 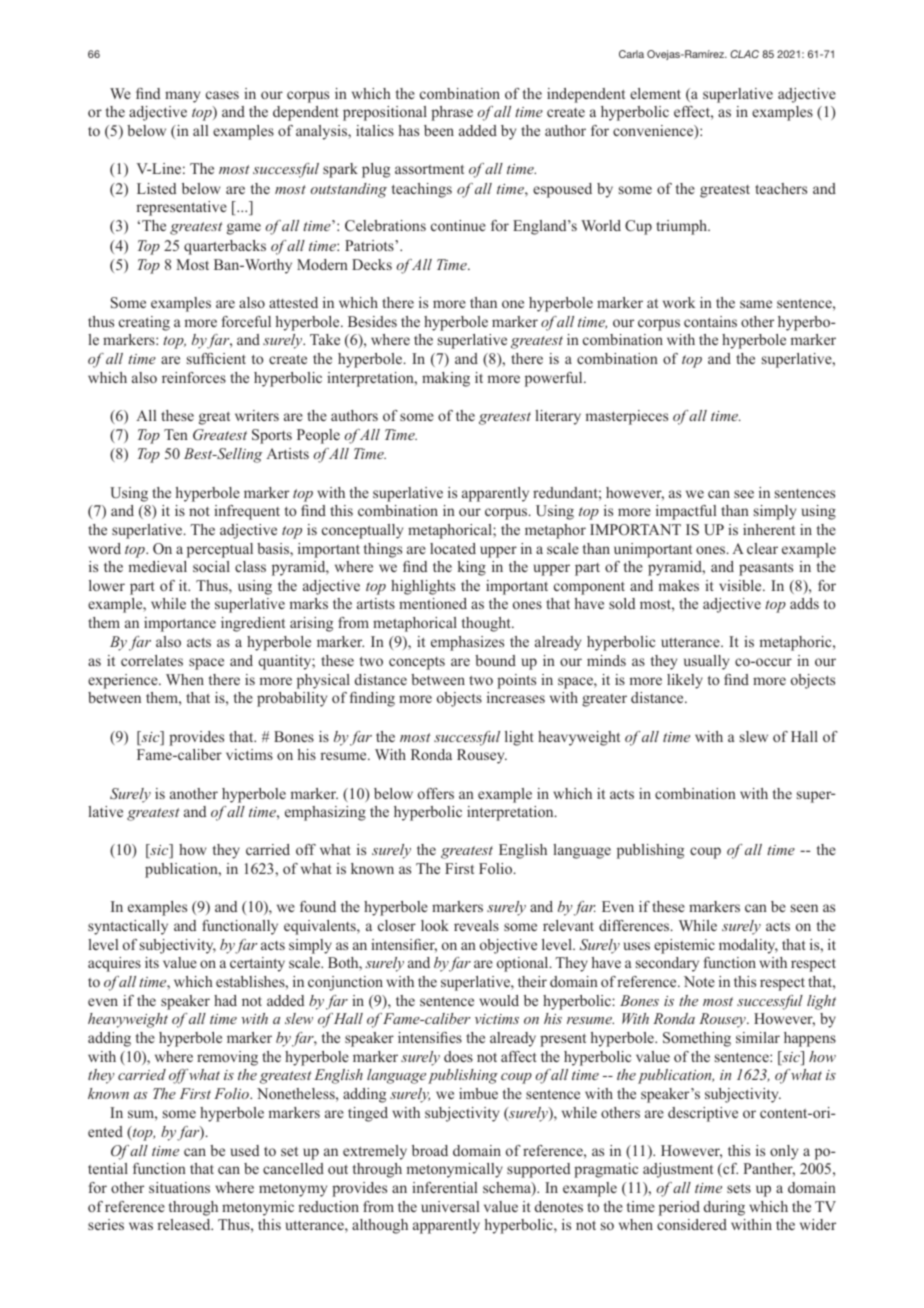 I want to click on its, so click(x=152, y=962).
